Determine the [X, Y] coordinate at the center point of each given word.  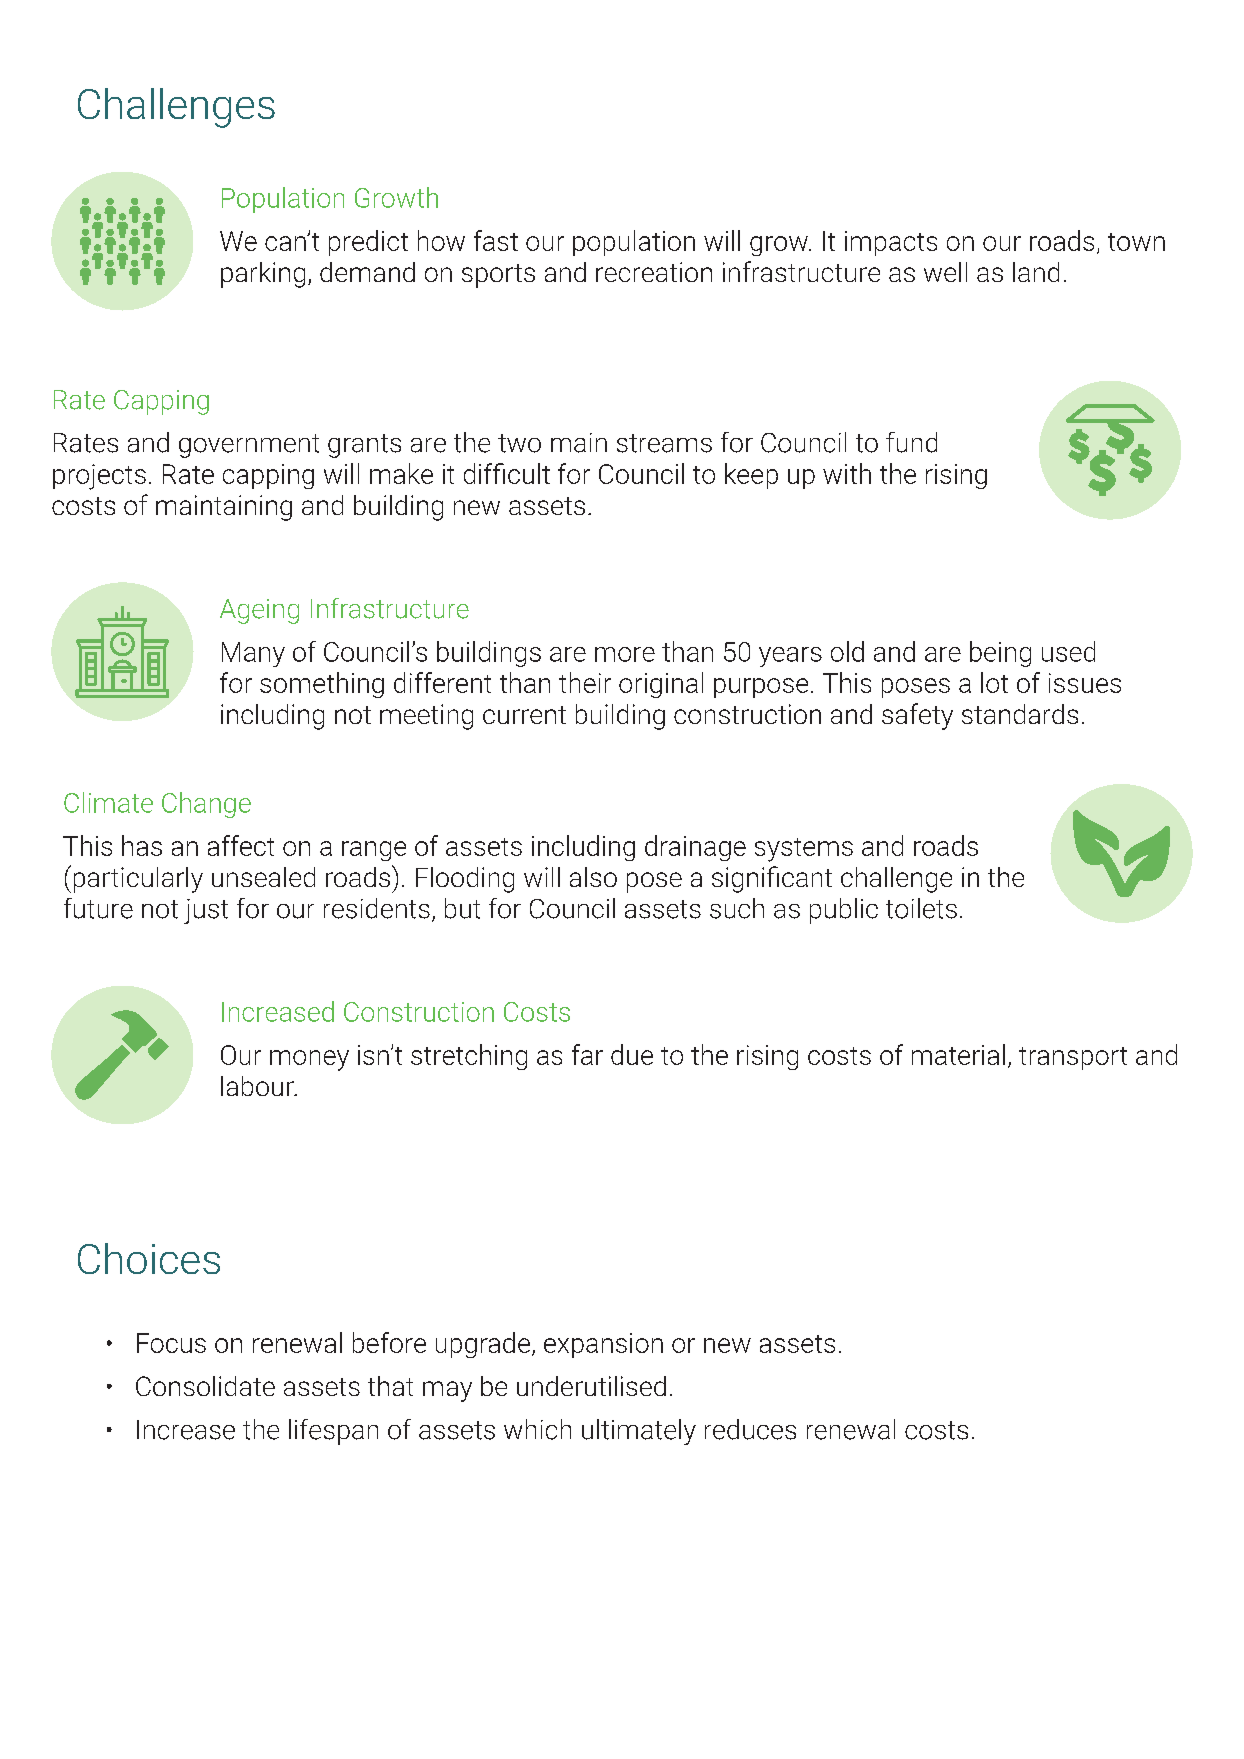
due [632, 1054]
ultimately [639, 1432]
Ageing [259, 611]
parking [263, 275]
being [1000, 654]
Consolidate [205, 1386]
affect [241, 845]
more [625, 654]
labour [258, 1086]
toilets [921, 908]
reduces [750, 1429]
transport [1073, 1058]
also [593, 877]
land [1036, 272]
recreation [654, 272]
